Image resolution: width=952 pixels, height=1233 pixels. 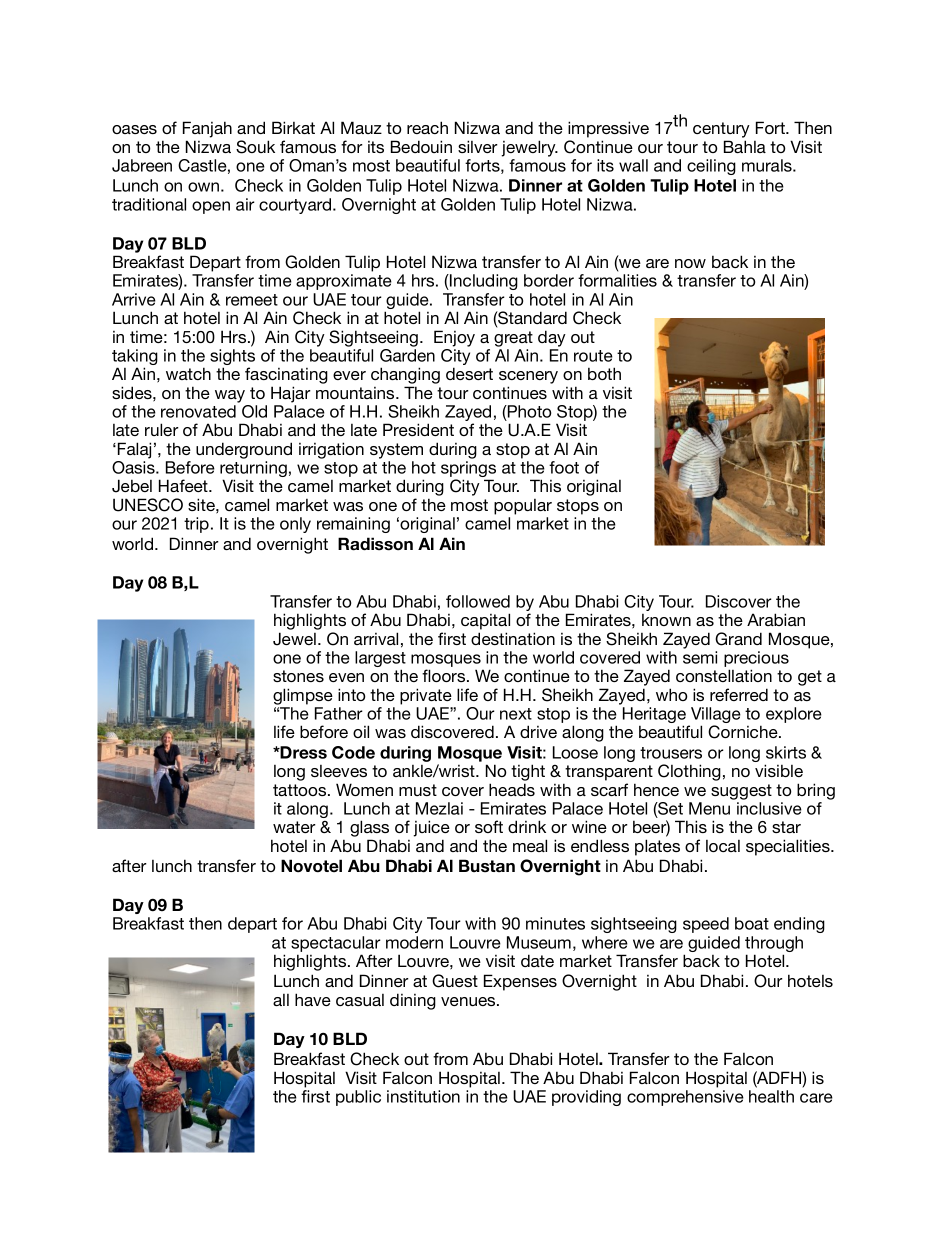 What do you see at coordinates (244, 450) in the screenshot?
I see `underground` at bounding box center [244, 450].
